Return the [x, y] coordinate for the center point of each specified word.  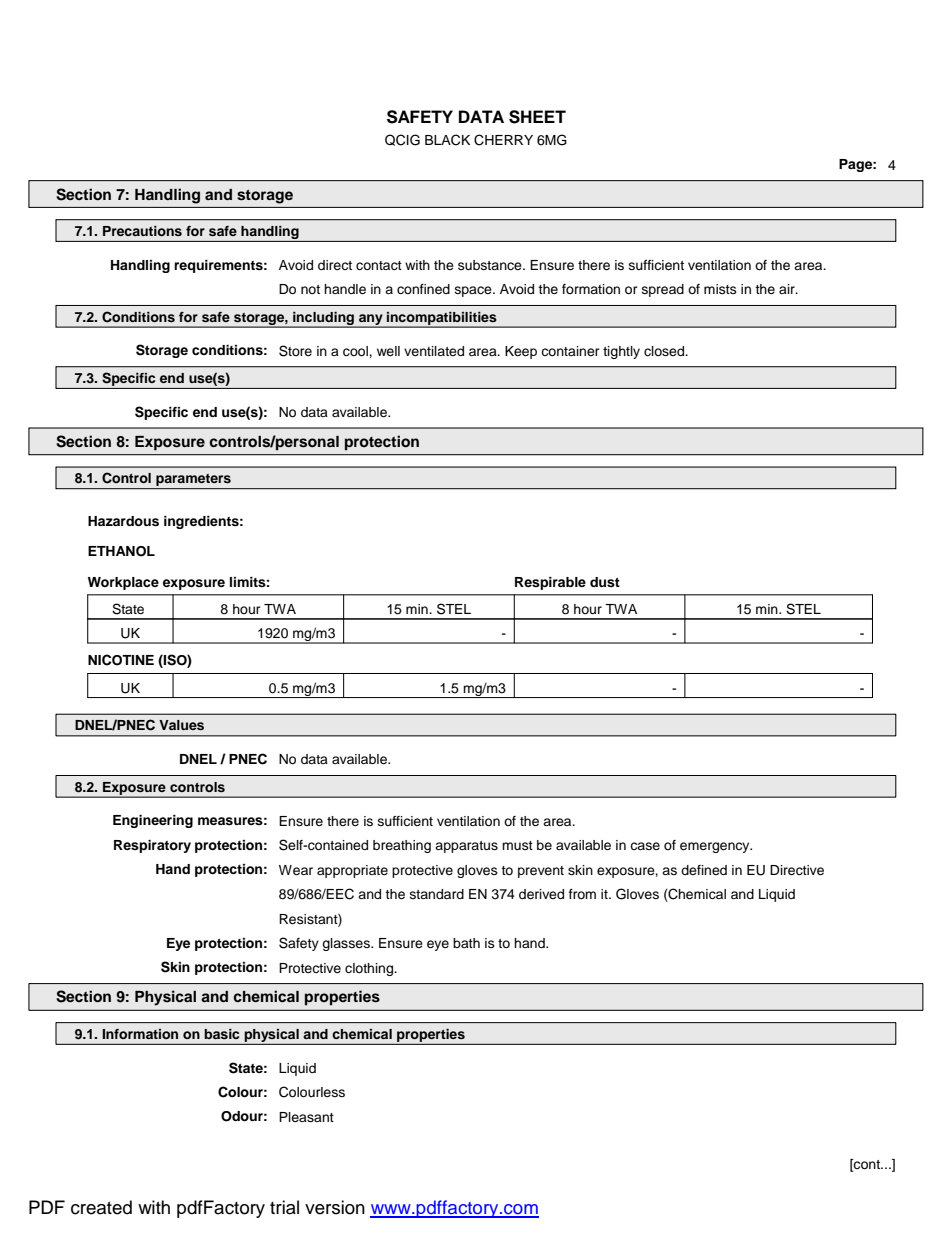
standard [437, 894]
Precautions [142, 231]
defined [704, 870]
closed [665, 351]
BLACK [447, 140]
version [335, 1207]
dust [605, 582]
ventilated [434, 351]
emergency [716, 847]
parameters [193, 481]
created [101, 1207]
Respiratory [152, 846]
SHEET [537, 117]
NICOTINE [121, 660]
